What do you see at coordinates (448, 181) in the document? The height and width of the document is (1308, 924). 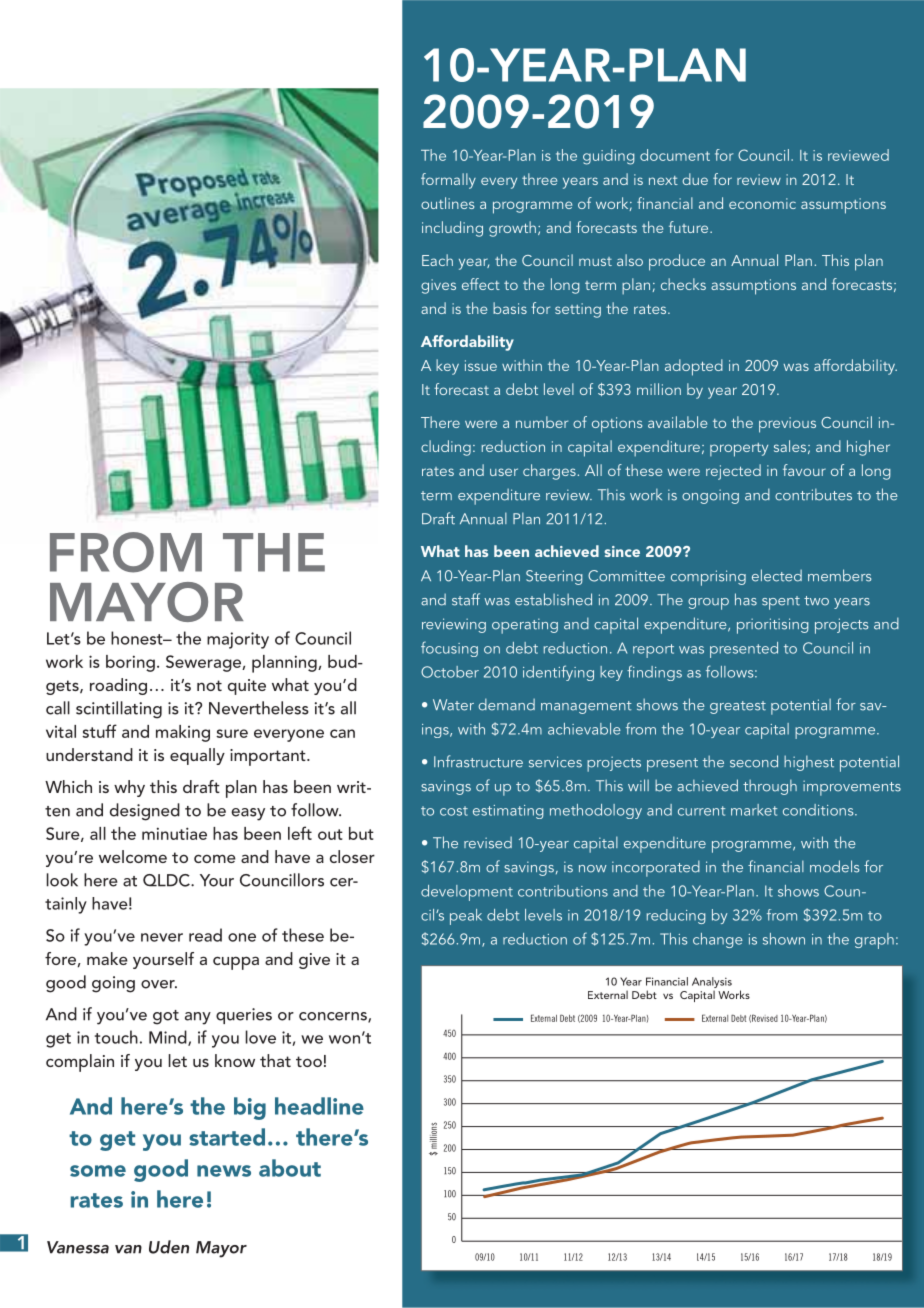 I see `formally` at bounding box center [448, 181].
